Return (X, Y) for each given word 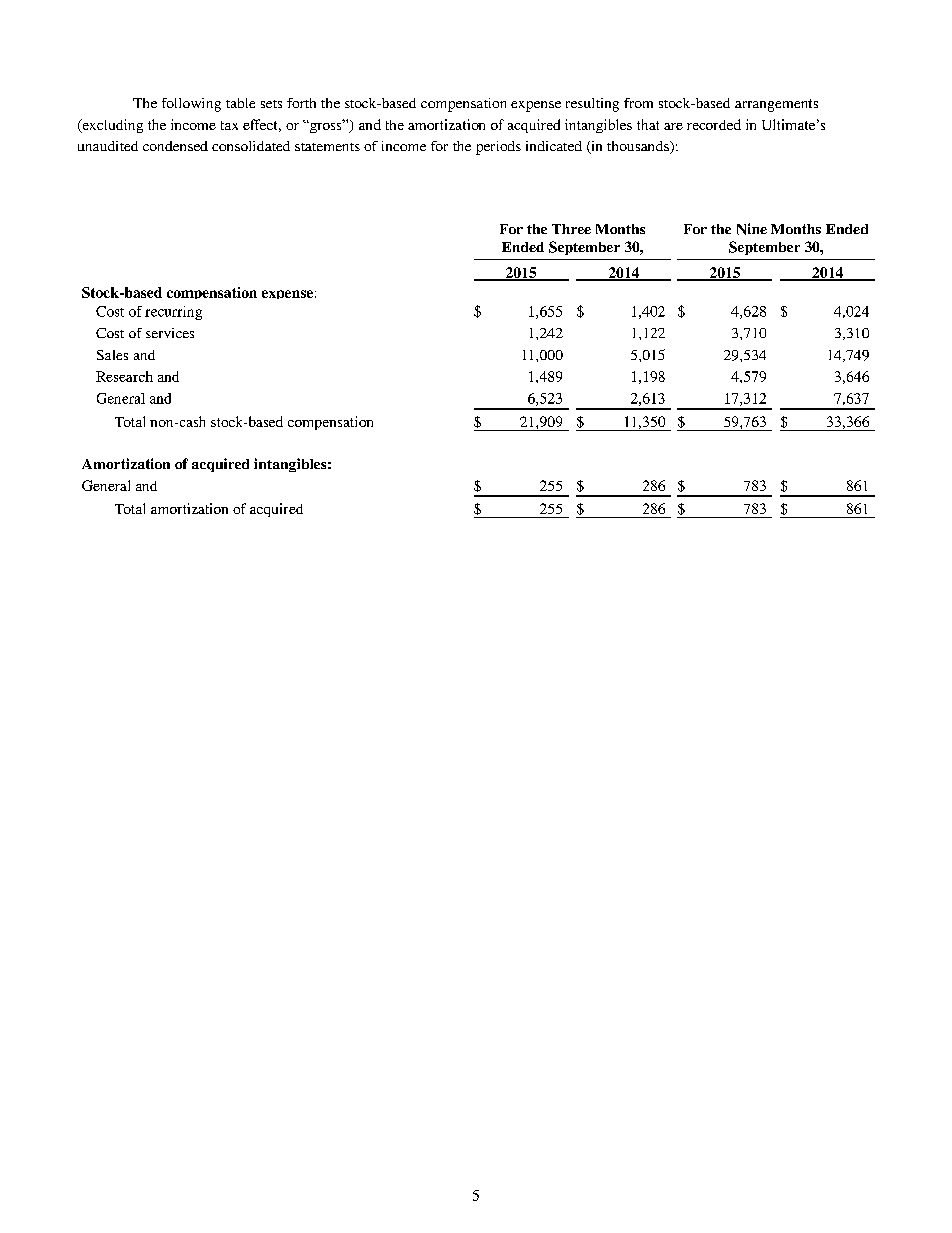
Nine (752, 229)
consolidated (251, 146)
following (191, 105)
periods (498, 148)
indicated (554, 146)
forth (301, 103)
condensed (175, 146)
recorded (714, 124)
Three (571, 229)
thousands (639, 147)
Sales (112, 355)
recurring (173, 313)
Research (124, 376)
